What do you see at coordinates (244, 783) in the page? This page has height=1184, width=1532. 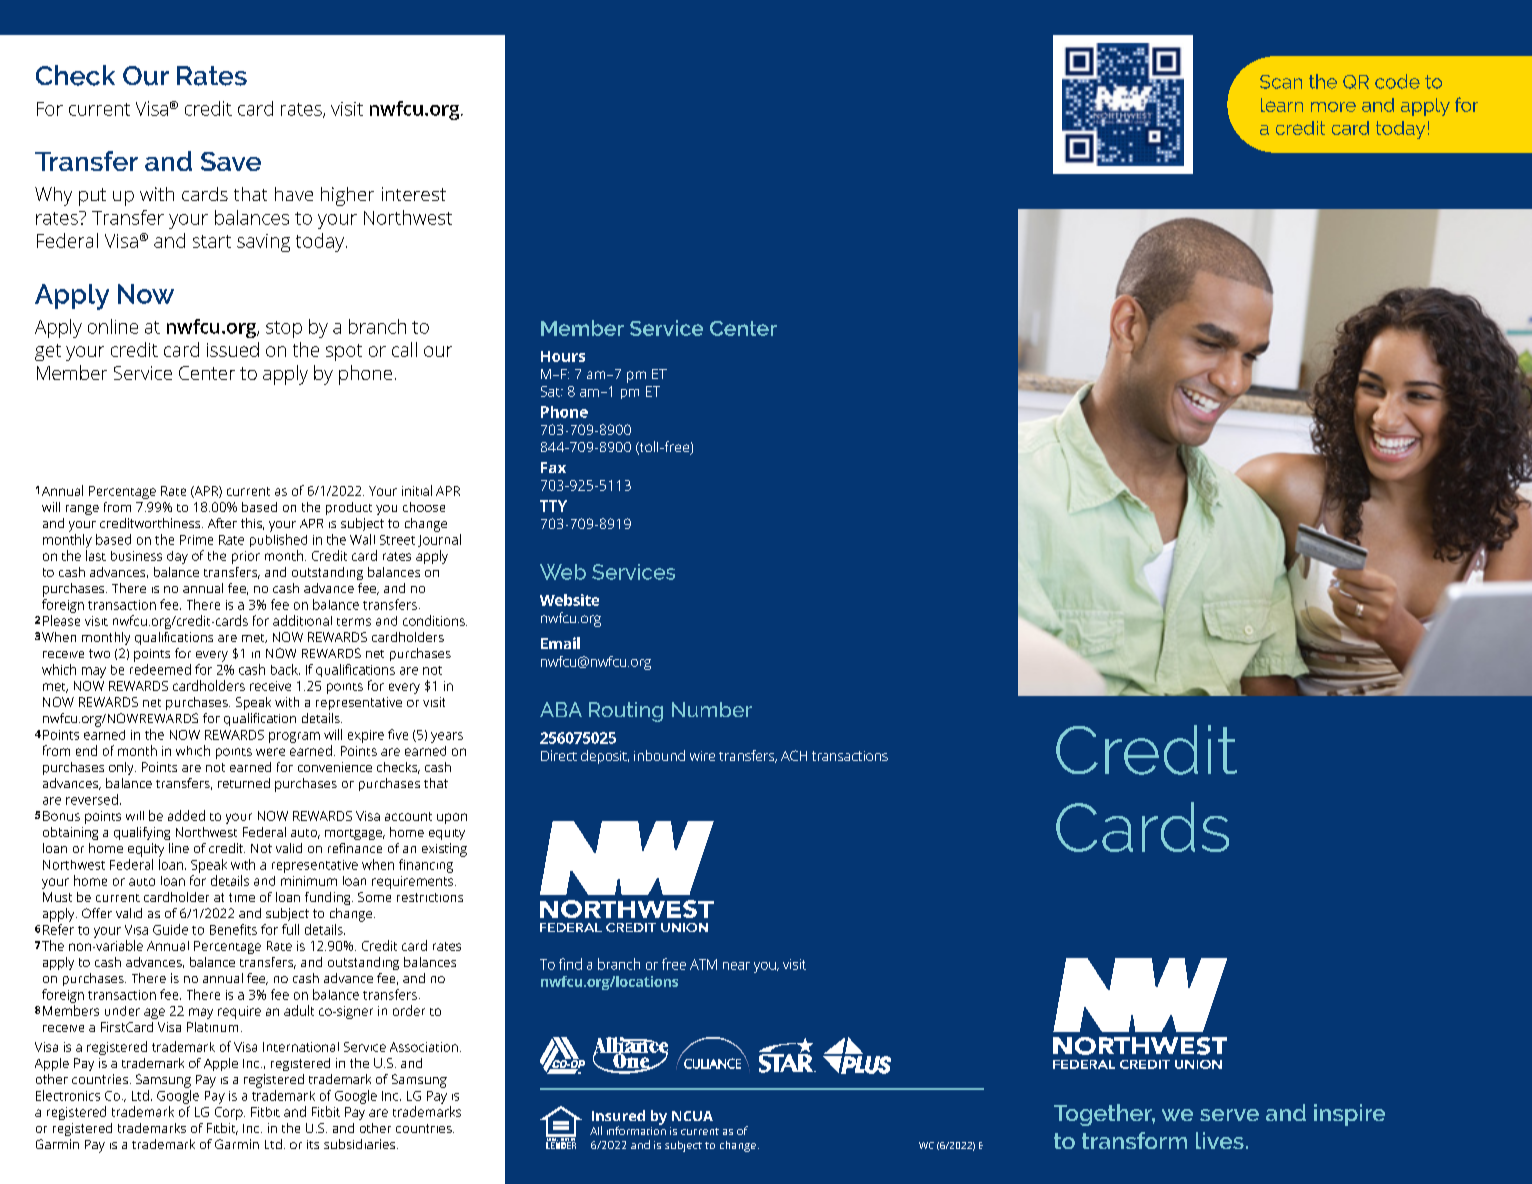 I see `returned` at bounding box center [244, 783].
